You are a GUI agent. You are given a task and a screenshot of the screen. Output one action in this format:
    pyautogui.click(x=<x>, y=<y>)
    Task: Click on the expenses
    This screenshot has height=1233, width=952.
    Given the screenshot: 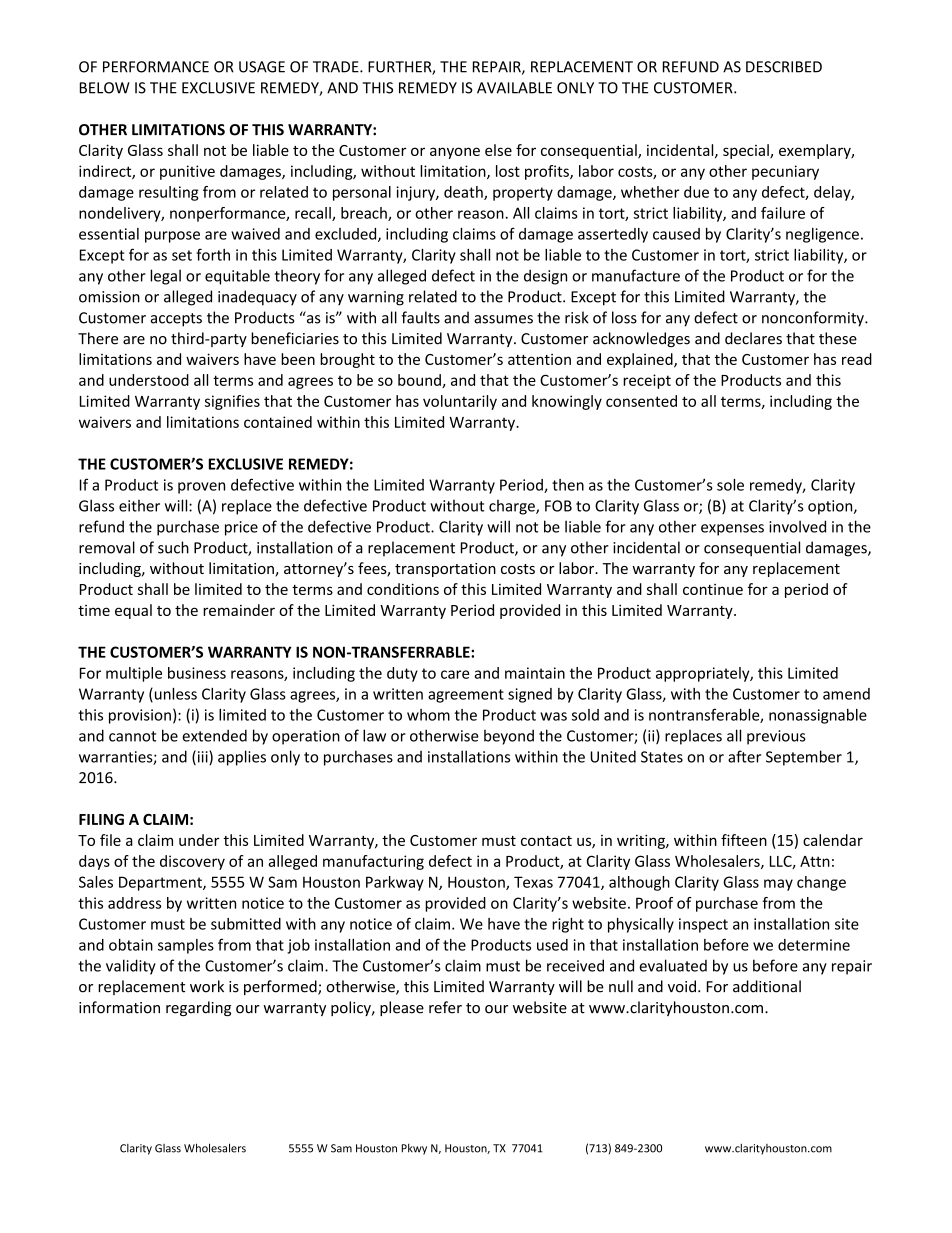 What is the action you would take?
    pyautogui.click(x=732, y=530)
